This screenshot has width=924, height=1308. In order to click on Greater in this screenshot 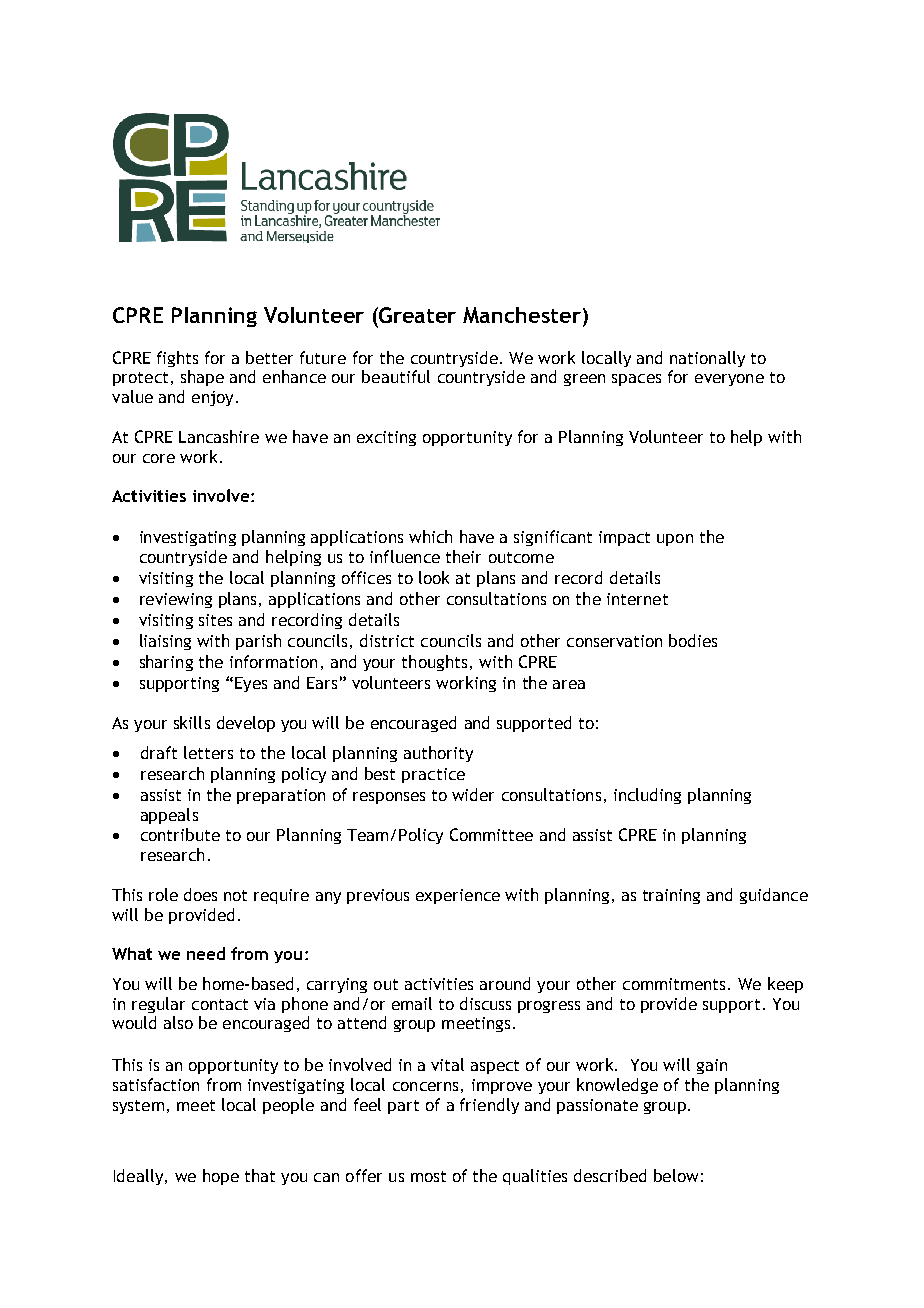, I will do `click(416, 315)`.
